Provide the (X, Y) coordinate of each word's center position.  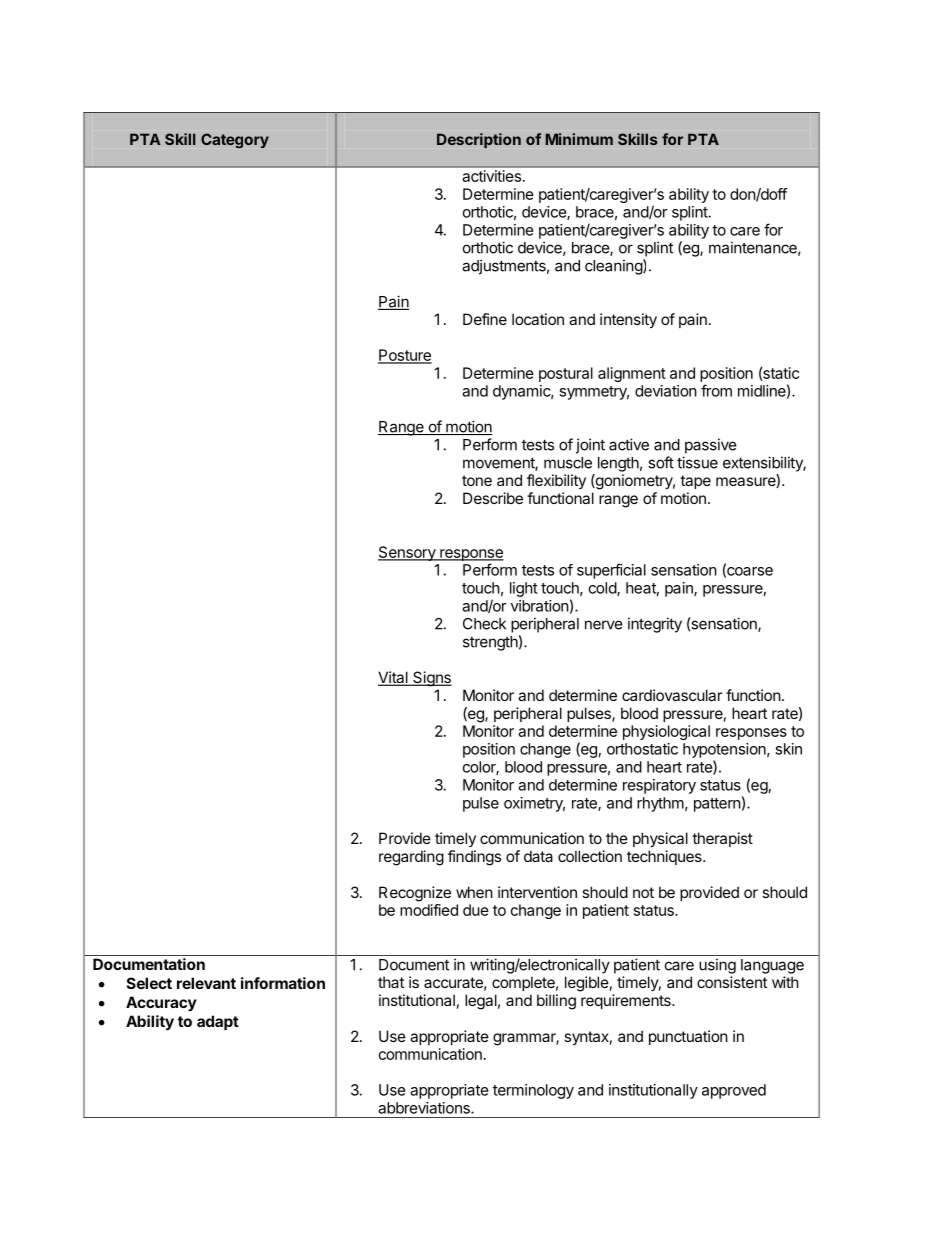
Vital (394, 678)
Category (235, 140)
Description (479, 140)
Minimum (579, 139)
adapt (218, 1022)
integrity (655, 625)
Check (484, 624)
